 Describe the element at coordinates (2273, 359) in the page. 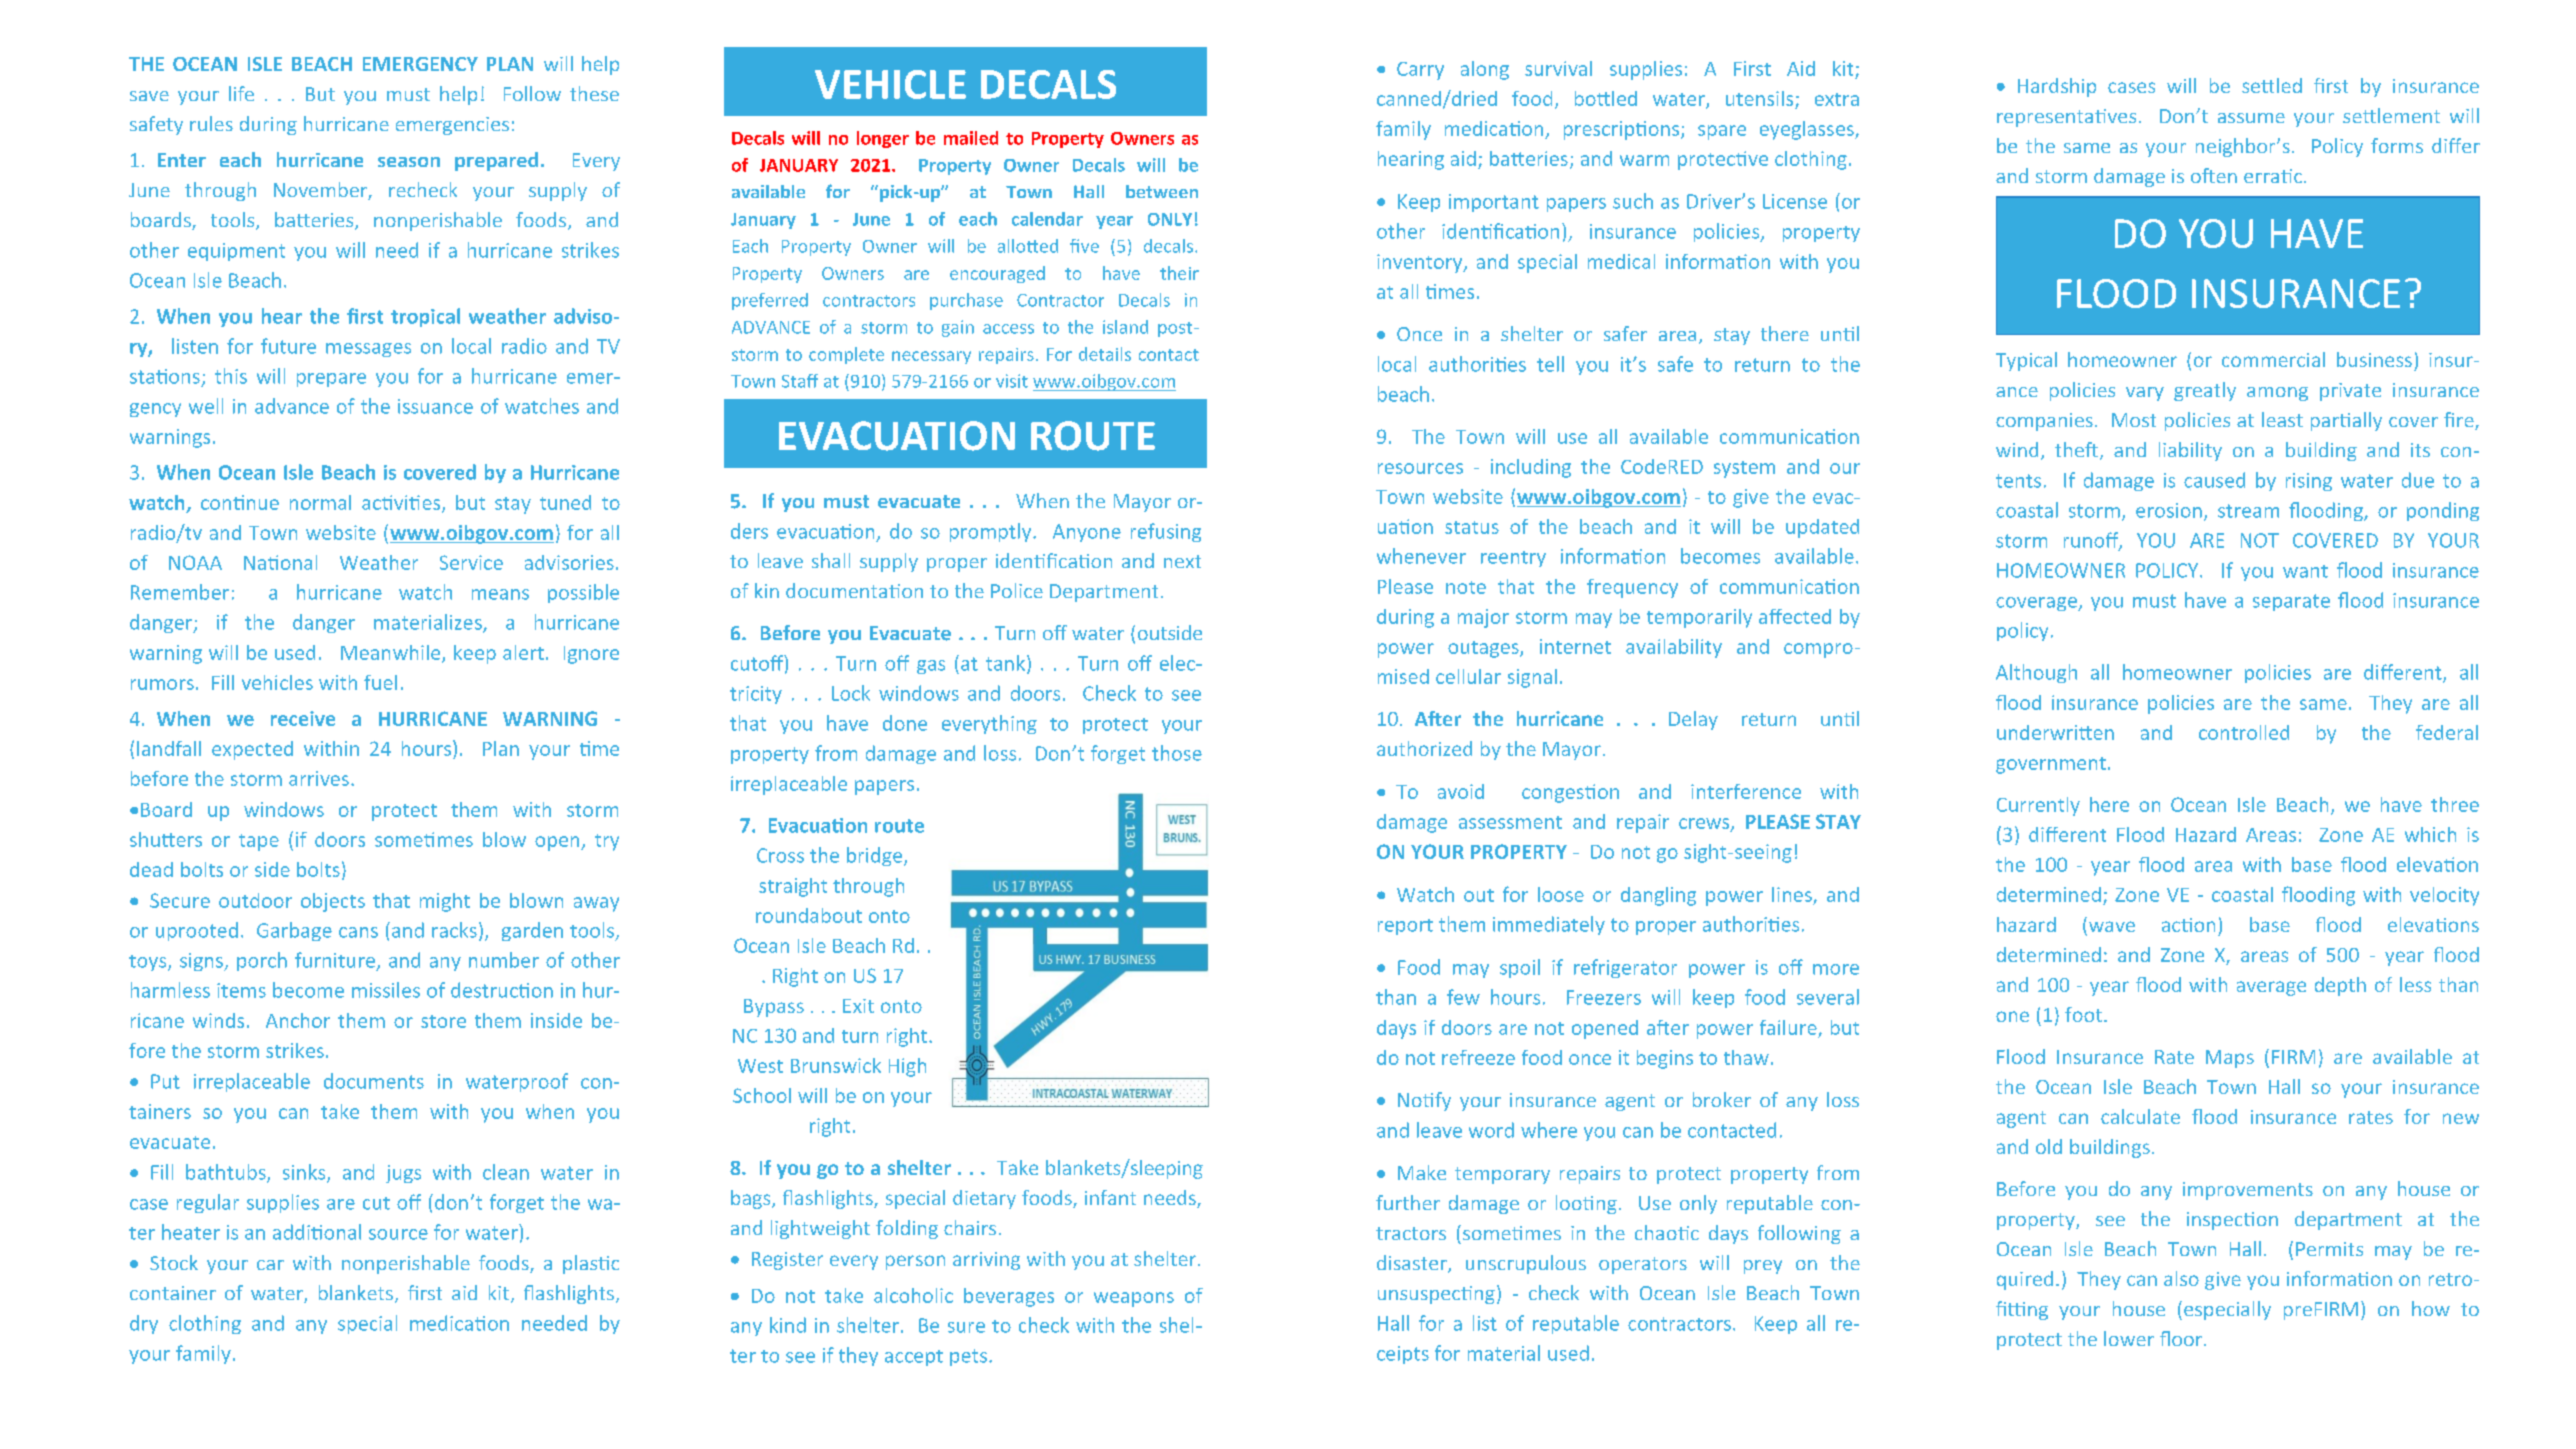

I see `commercial` at that location.
